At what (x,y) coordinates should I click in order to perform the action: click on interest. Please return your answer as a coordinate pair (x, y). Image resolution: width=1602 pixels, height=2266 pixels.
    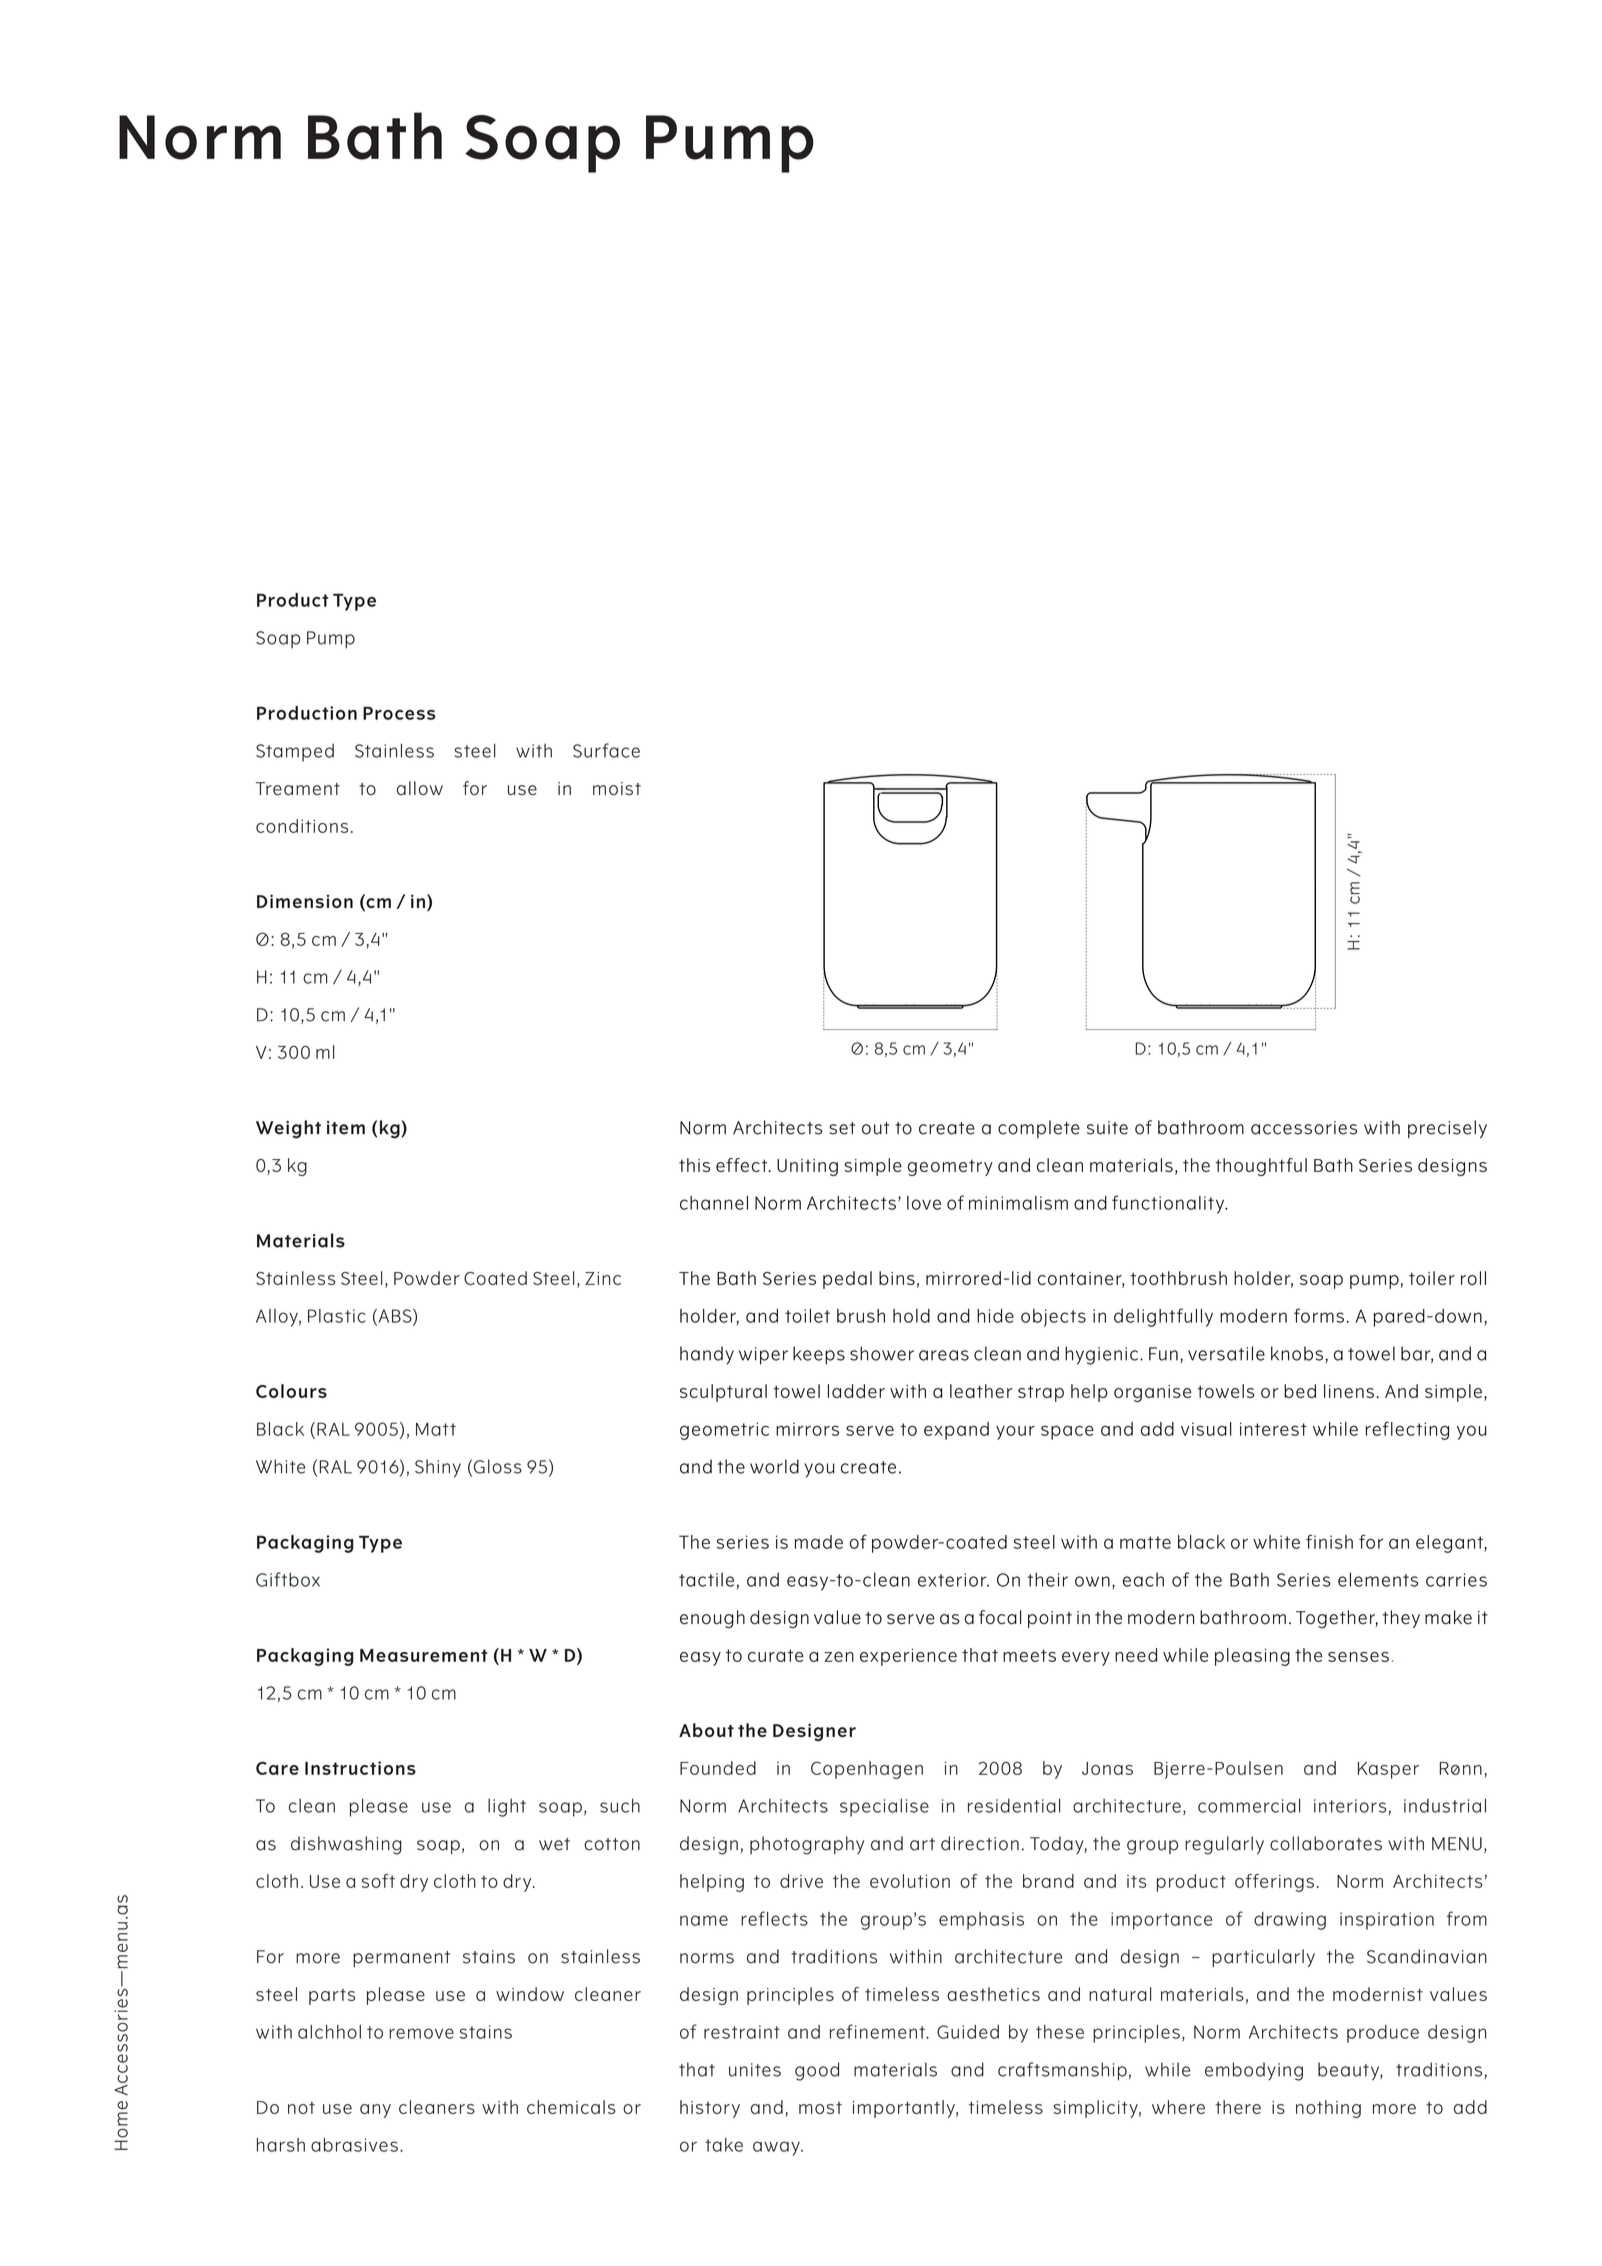
    Looking at the image, I should click on (1273, 1429).
